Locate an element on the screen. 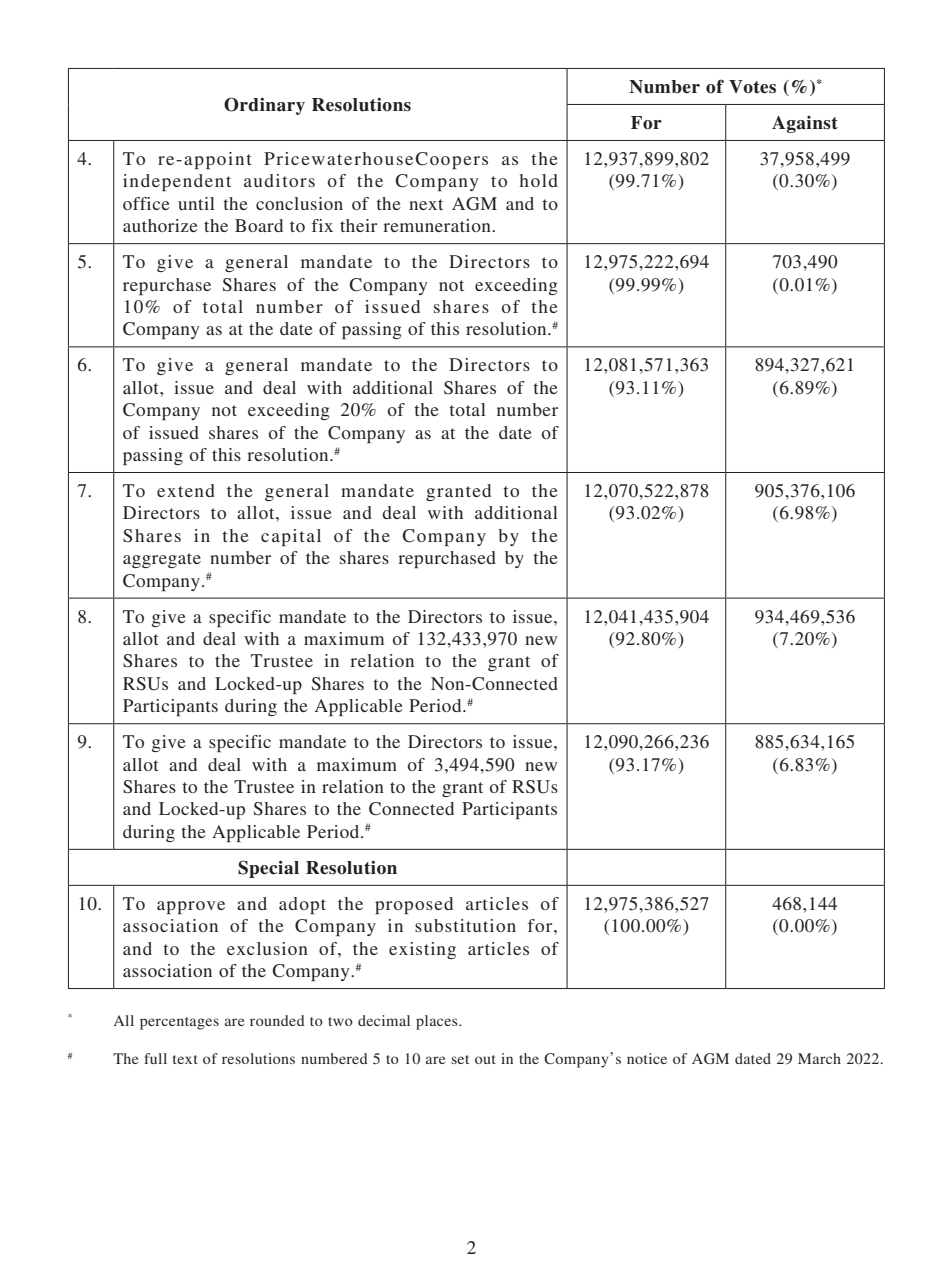 Image resolution: width=952 pixels, height=1270 pixels. Votes is located at coordinates (752, 87).
